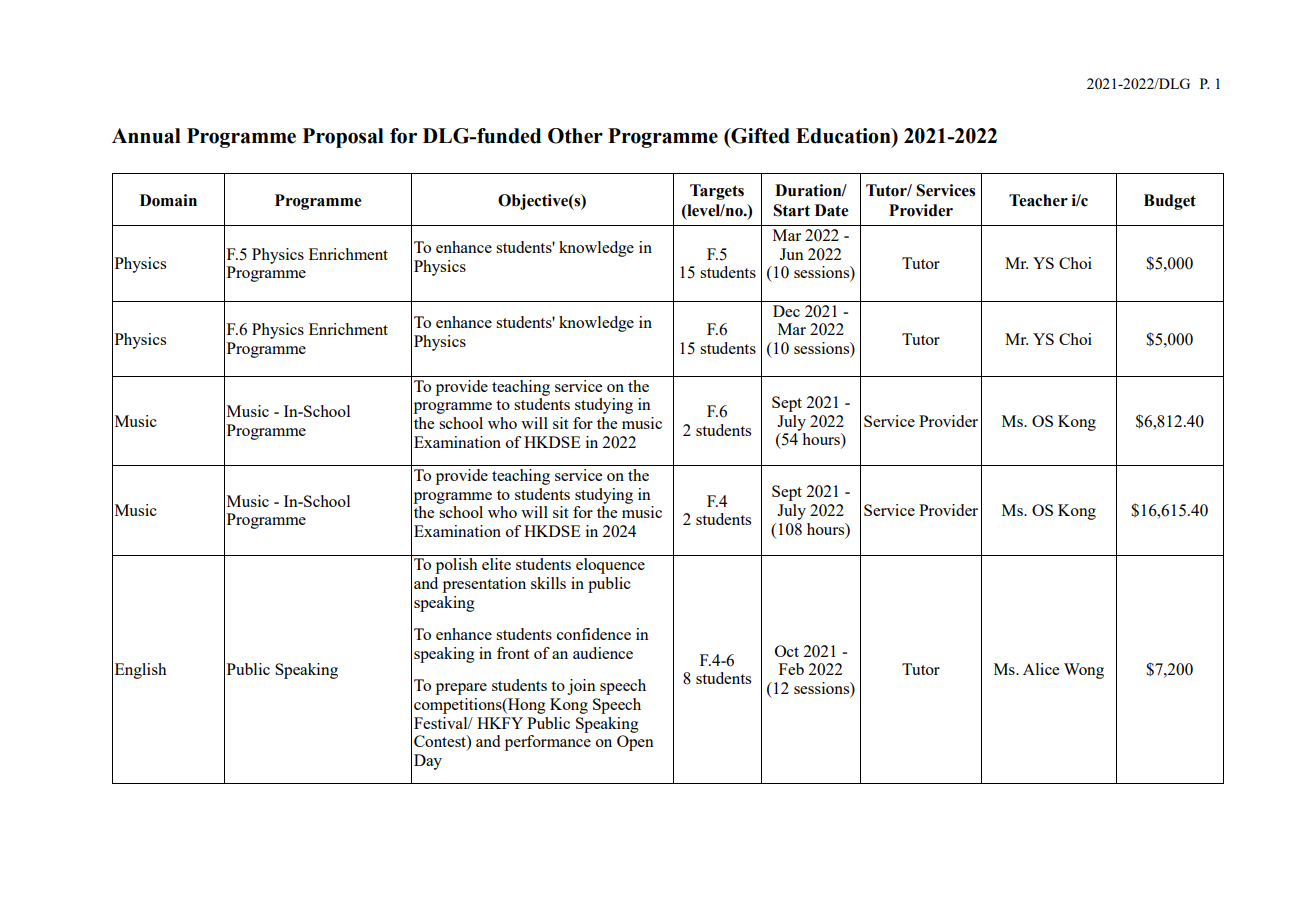 This screenshot has height=924, width=1307. I want to click on skills, so click(548, 583).
